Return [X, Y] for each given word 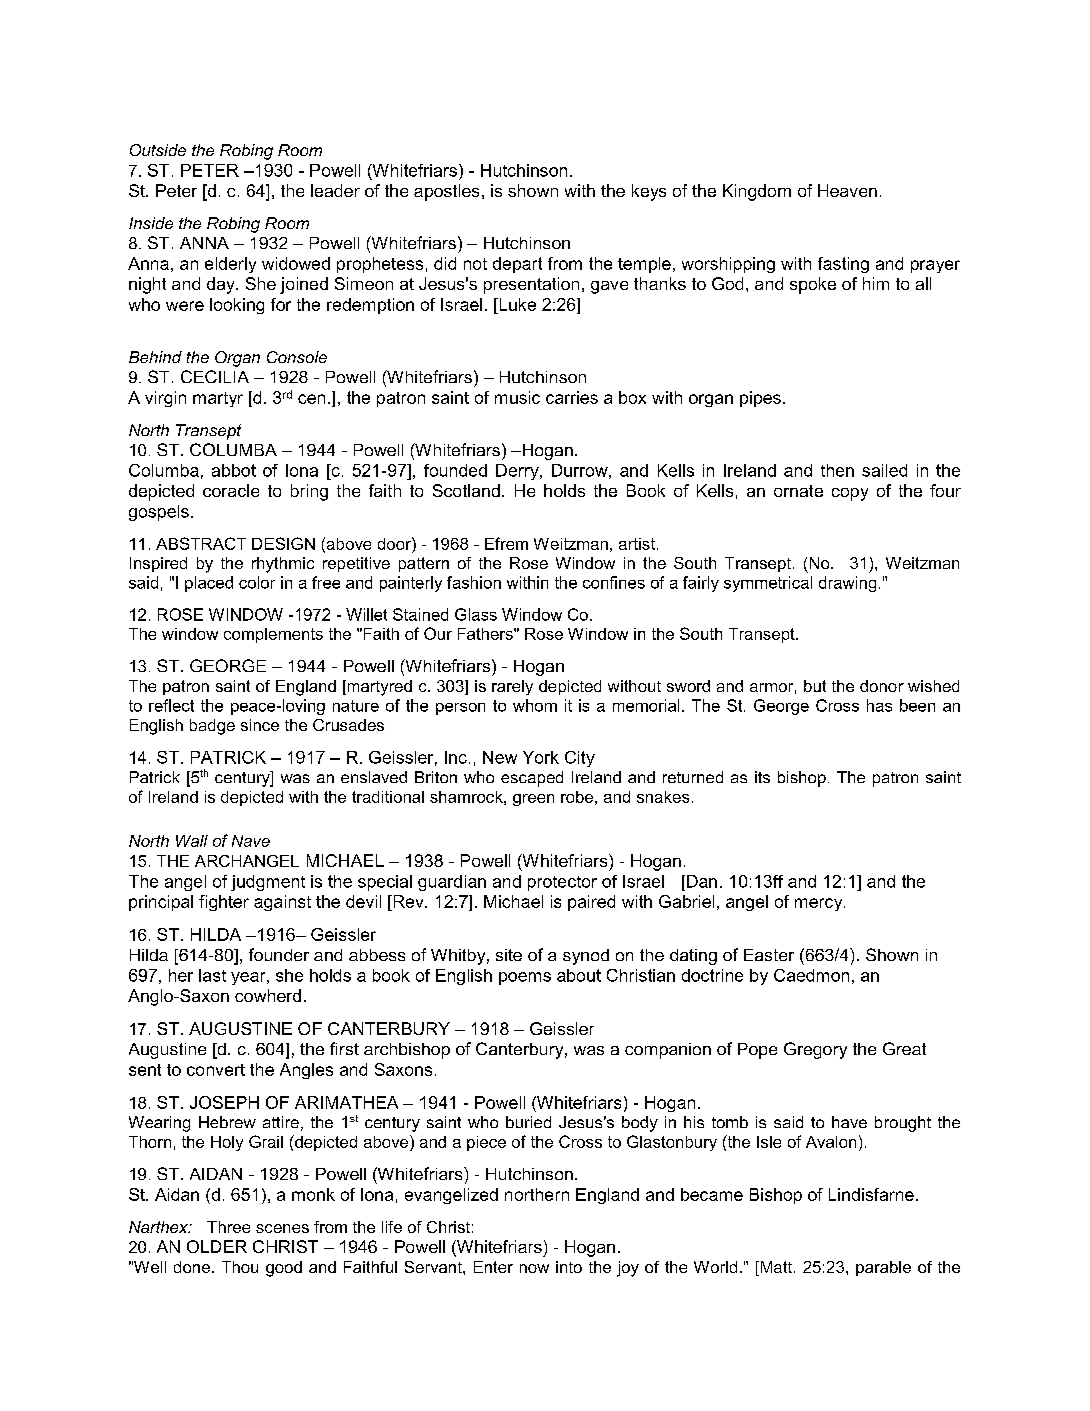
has [879, 705]
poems [525, 978]
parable [883, 1268]
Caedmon [811, 975]
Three [228, 1227]
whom [535, 705]
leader [335, 190]
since [260, 725]
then [837, 470]
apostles [446, 192]
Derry [518, 472]
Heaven [847, 190]
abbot [234, 470]
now [534, 1268]
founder [279, 954]
